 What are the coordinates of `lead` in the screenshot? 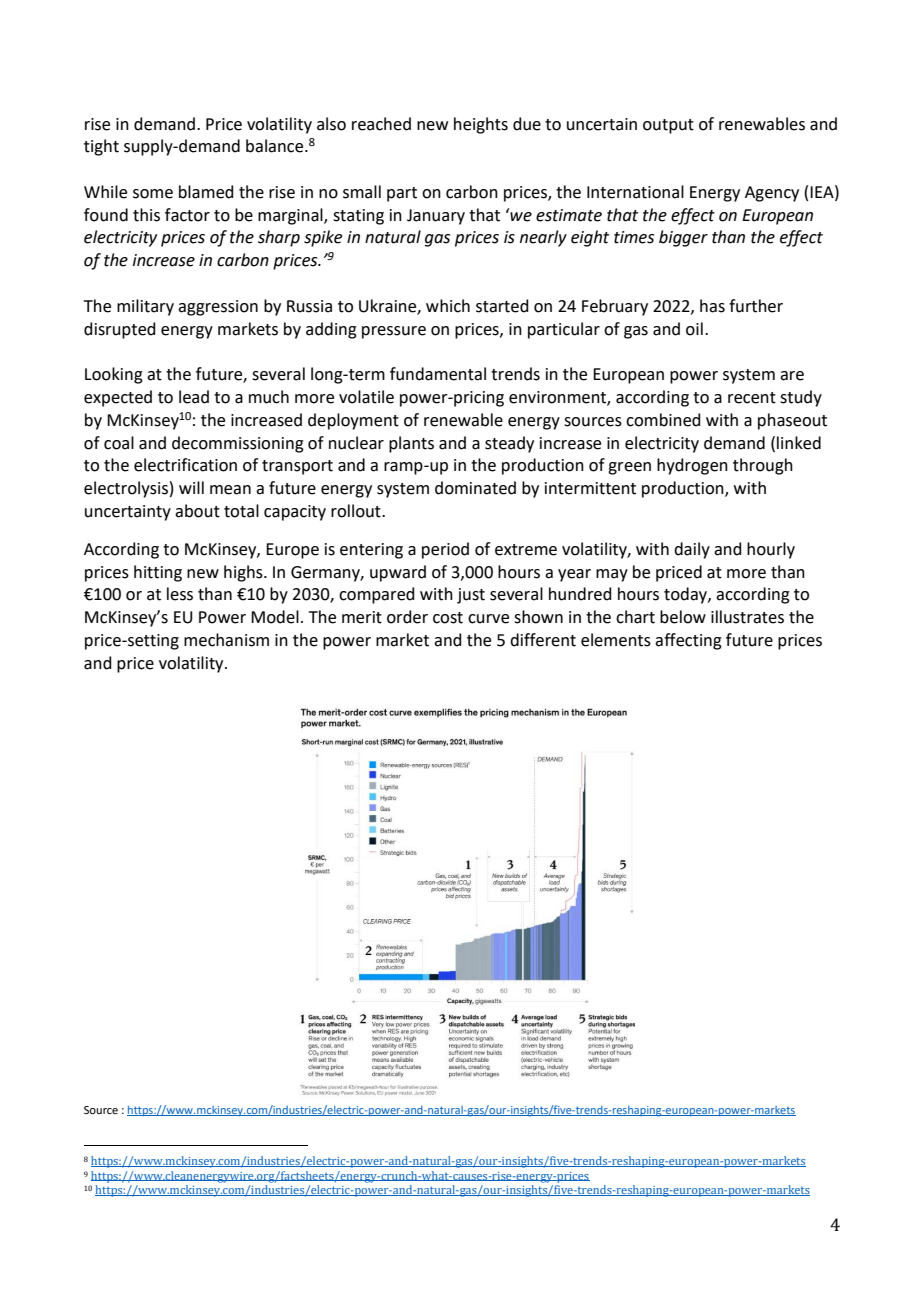 It's located at (194, 397).
